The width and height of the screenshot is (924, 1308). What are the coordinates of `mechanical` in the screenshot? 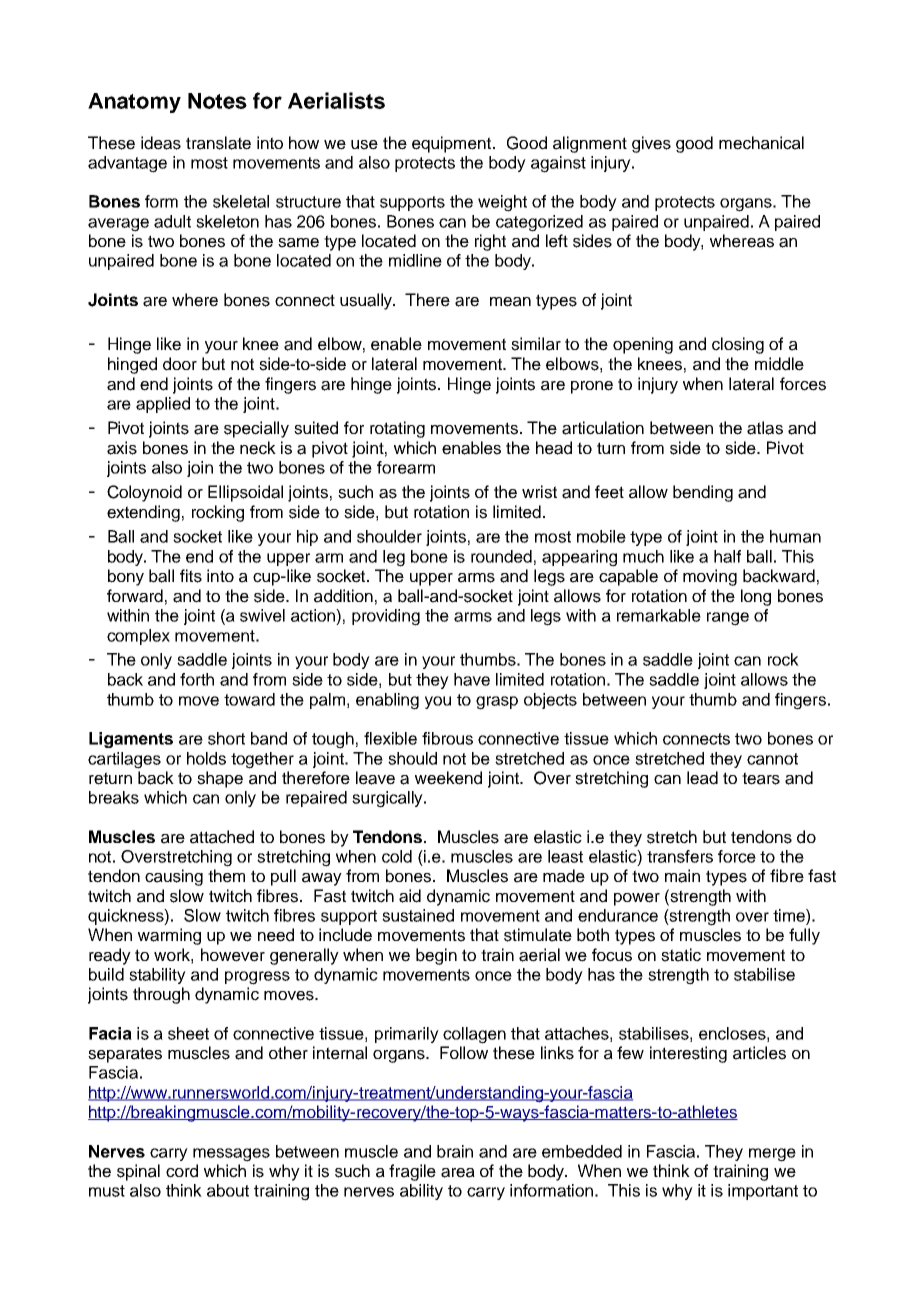 It's located at (761, 143).
